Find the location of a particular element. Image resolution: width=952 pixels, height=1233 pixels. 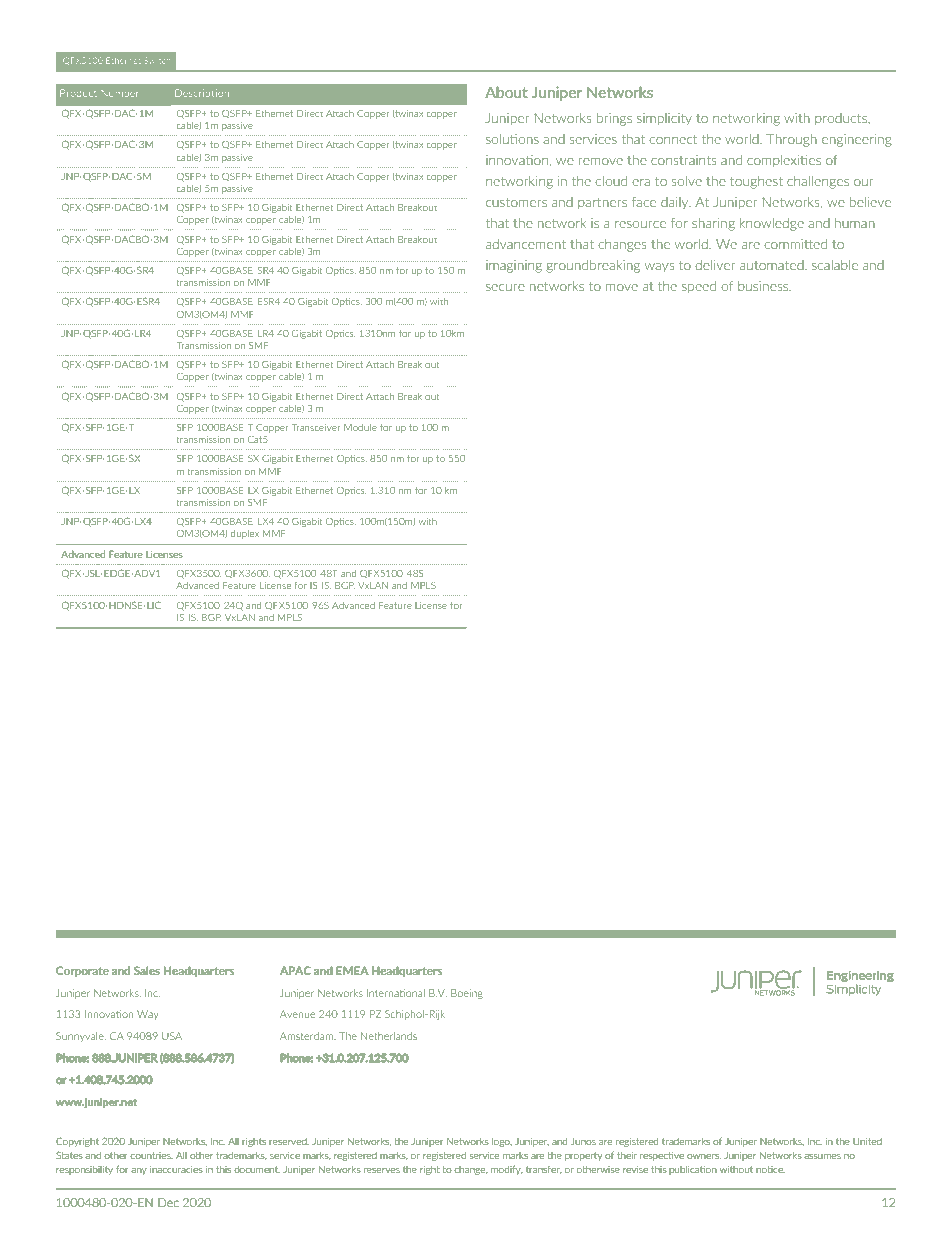

International is located at coordinates (396, 993).
